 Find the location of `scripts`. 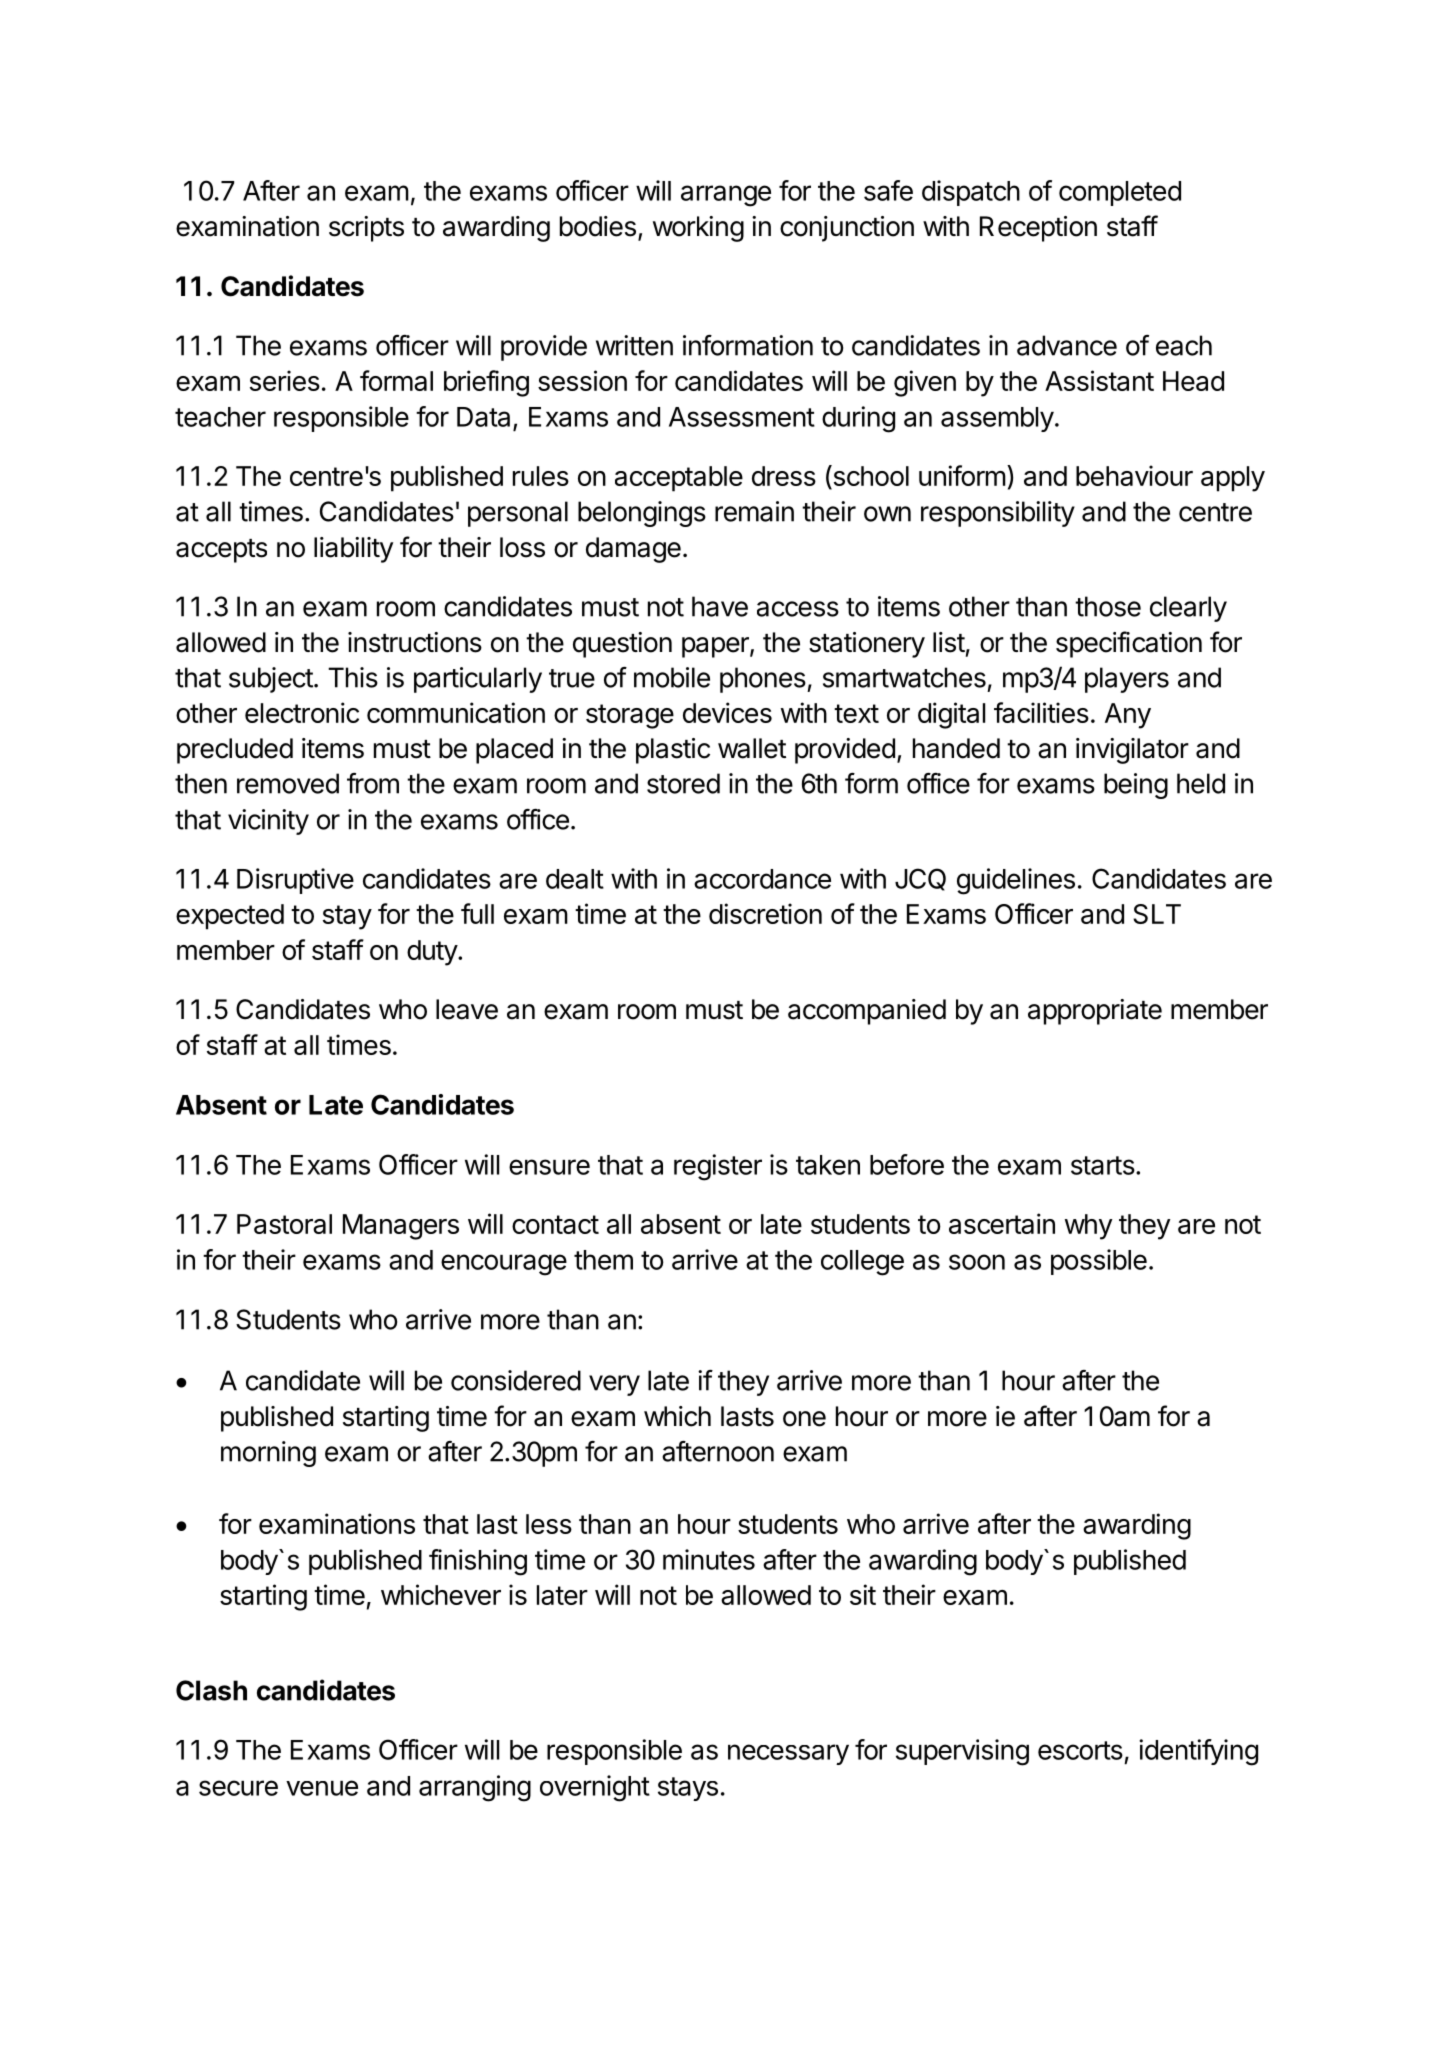

scripts is located at coordinates (366, 229).
